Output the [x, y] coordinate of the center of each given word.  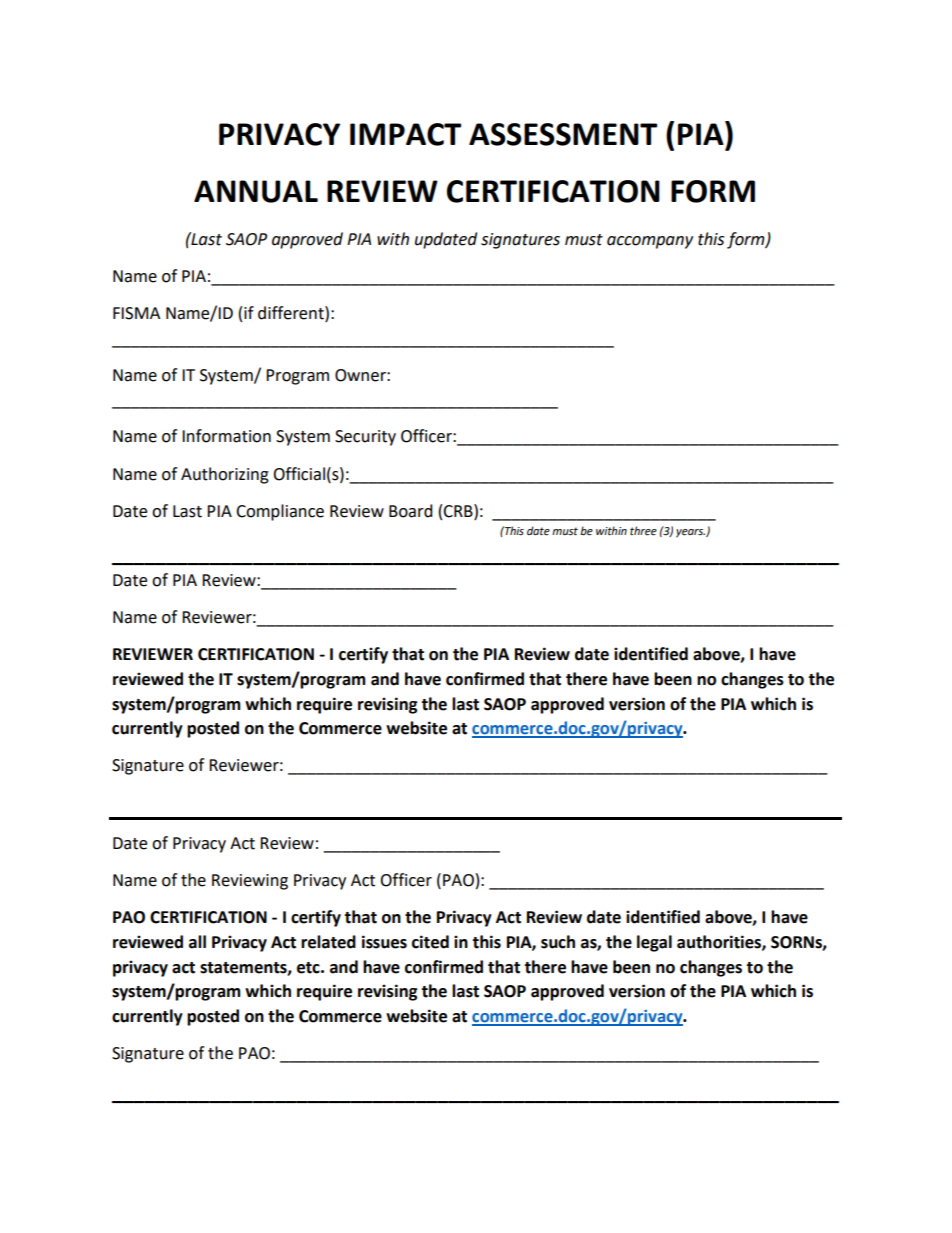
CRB [459, 511]
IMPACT [405, 134]
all [197, 942]
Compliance [280, 512]
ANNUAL [256, 191]
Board [411, 511]
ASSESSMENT [563, 134]
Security [365, 438]
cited [430, 942]
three [643, 531]
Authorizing [225, 475]
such [558, 942]
